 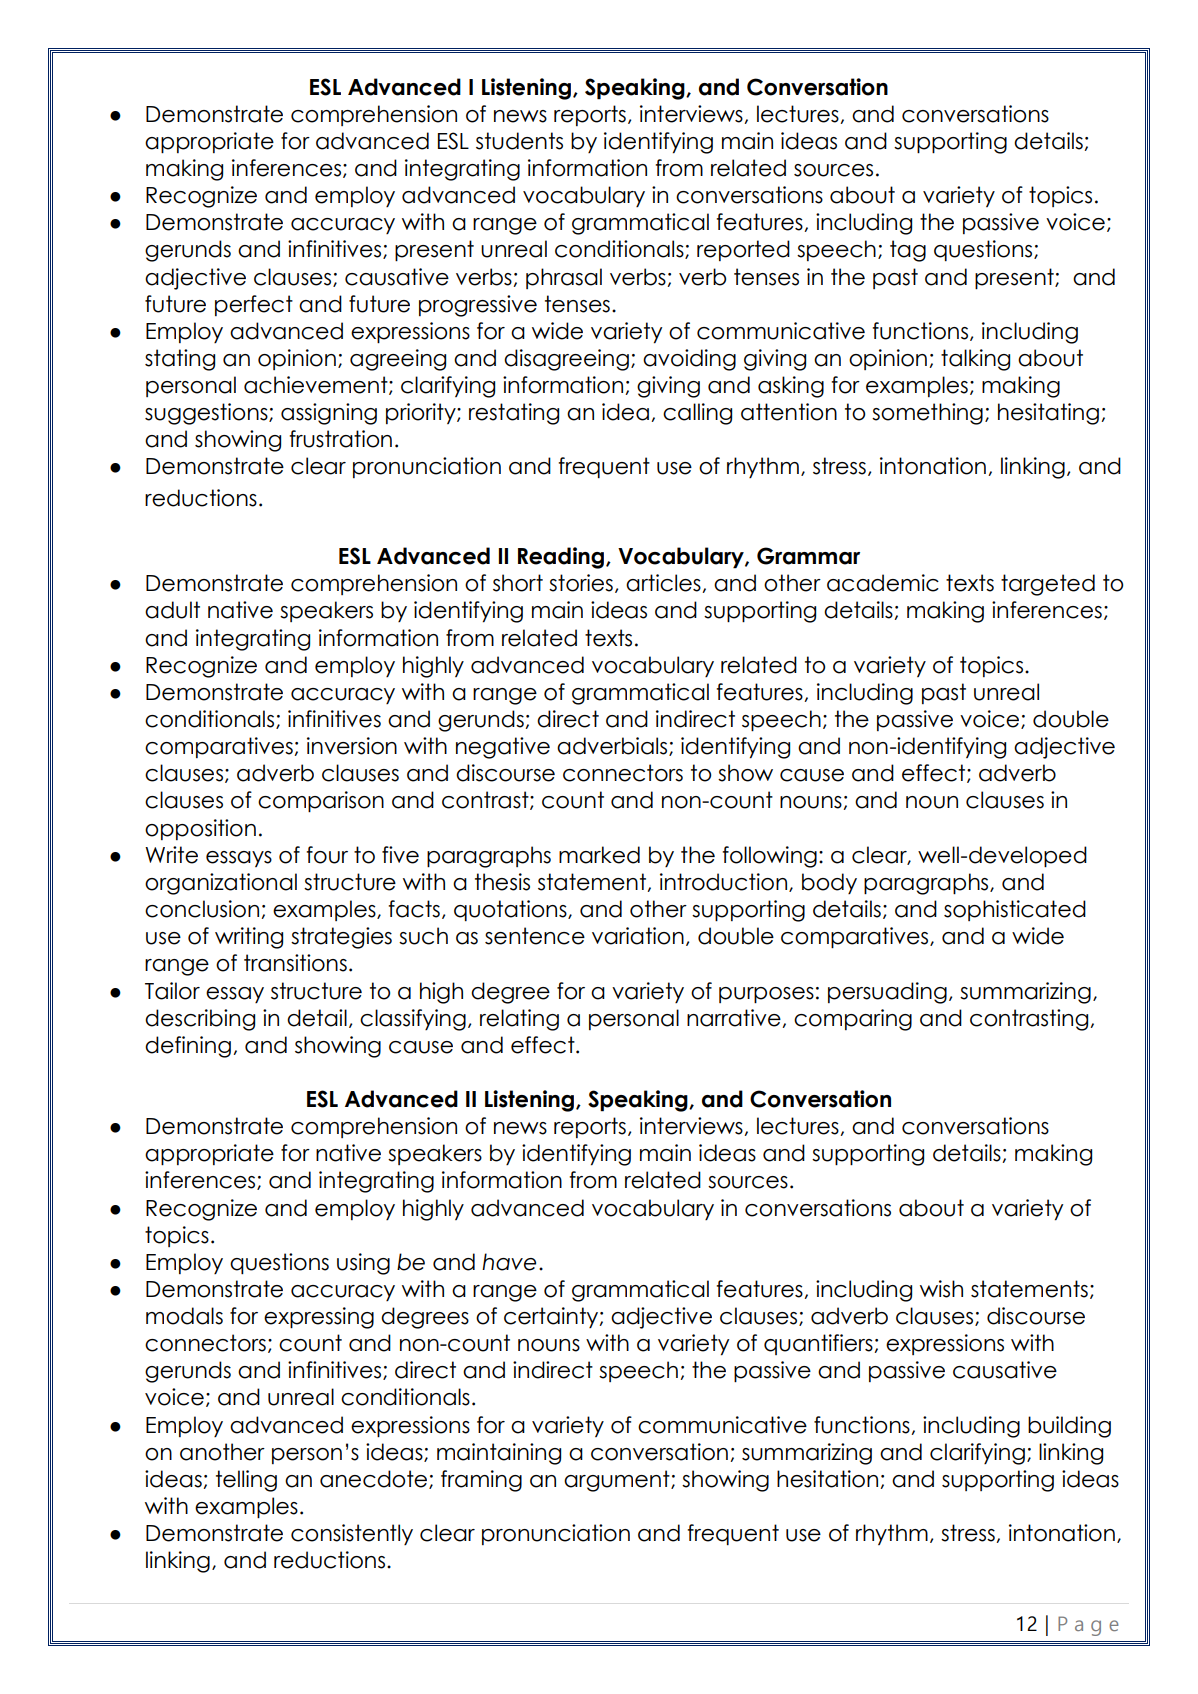 What do you see at coordinates (509, 1262) in the page?
I see `have` at bounding box center [509, 1262].
